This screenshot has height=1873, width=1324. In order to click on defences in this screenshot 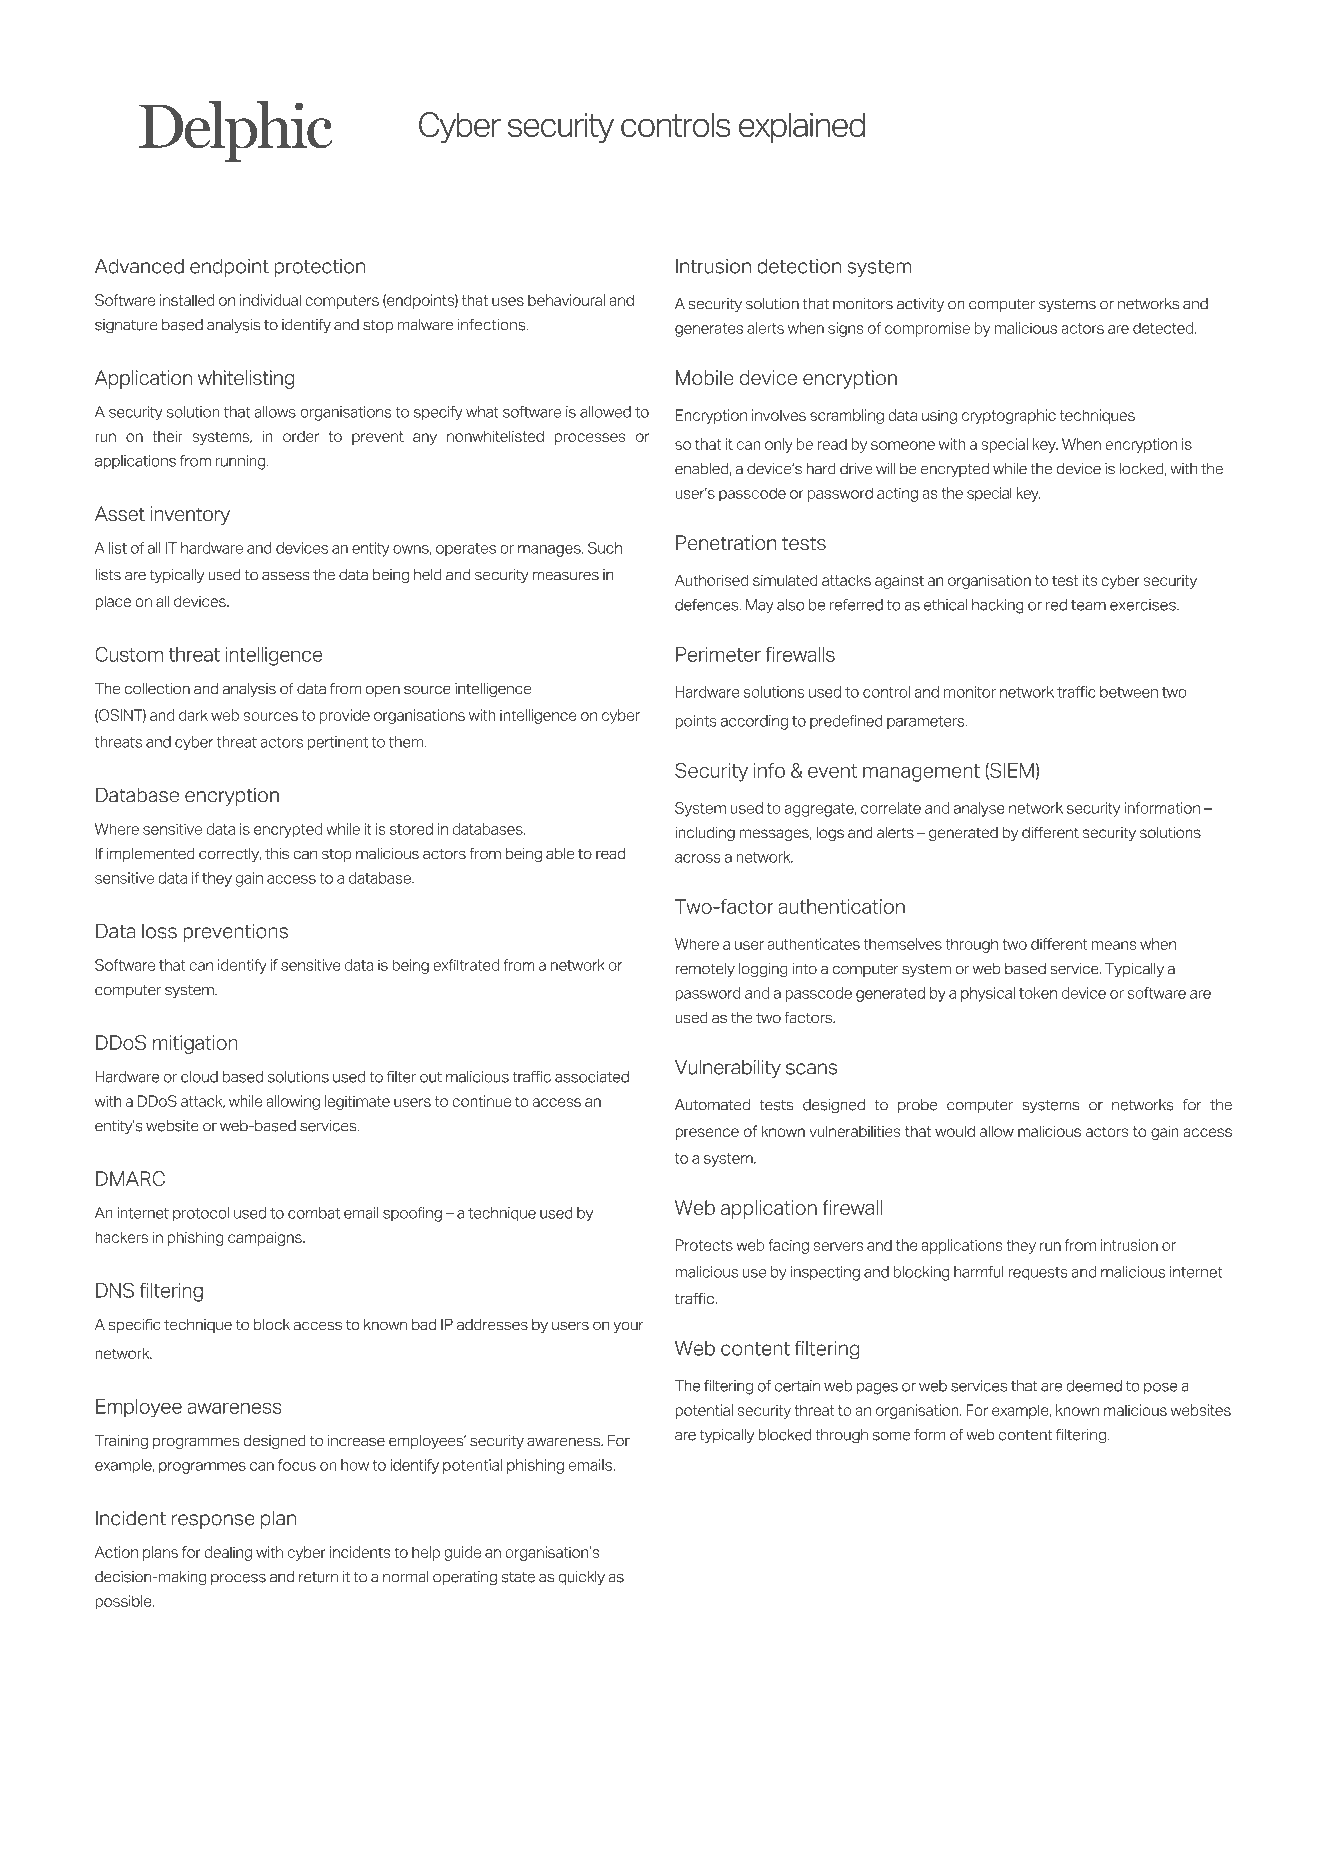, I will do `click(708, 605)`.
